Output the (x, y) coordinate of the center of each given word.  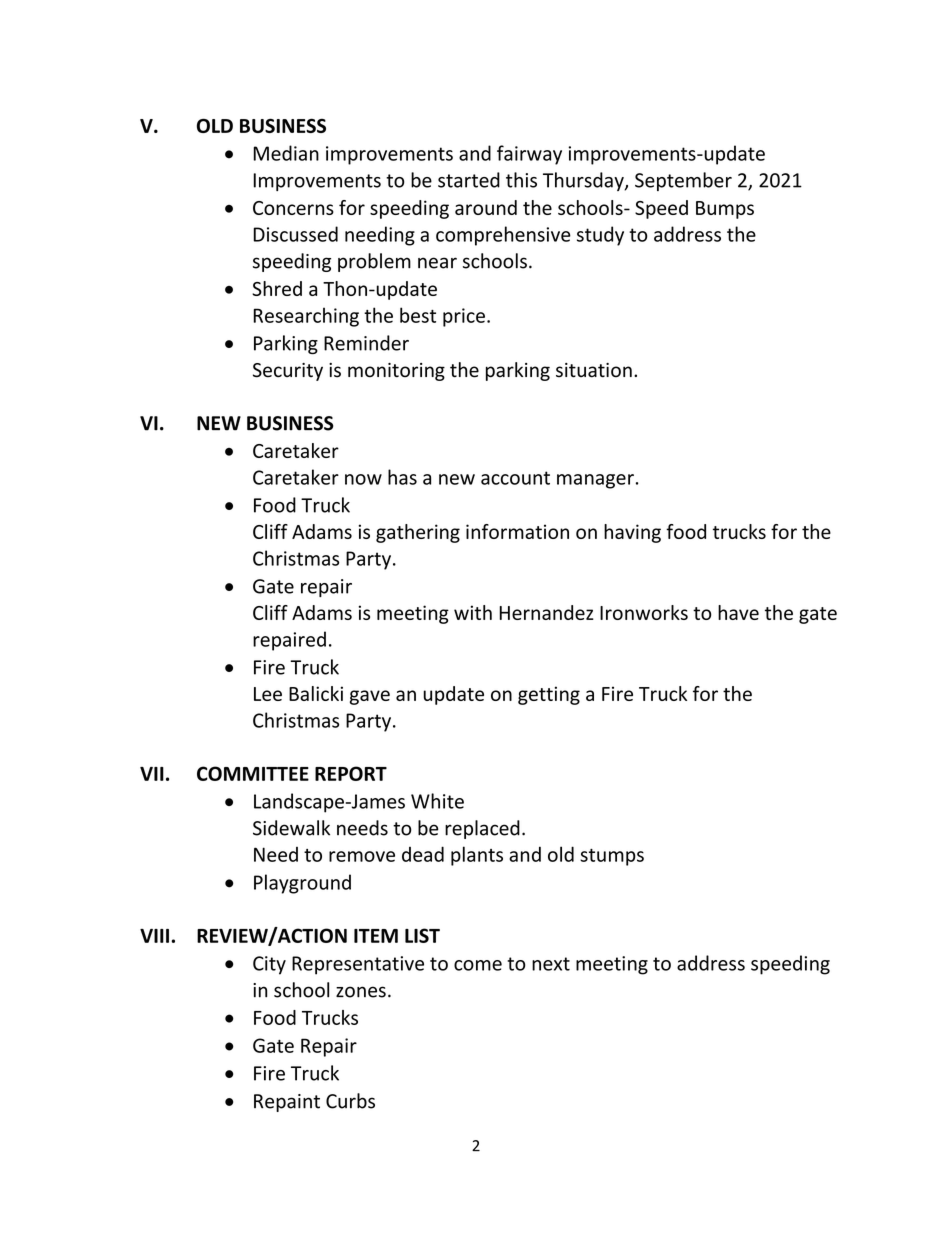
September (683, 181)
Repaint (287, 1103)
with (473, 612)
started (469, 180)
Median (286, 153)
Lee (268, 694)
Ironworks (644, 612)
